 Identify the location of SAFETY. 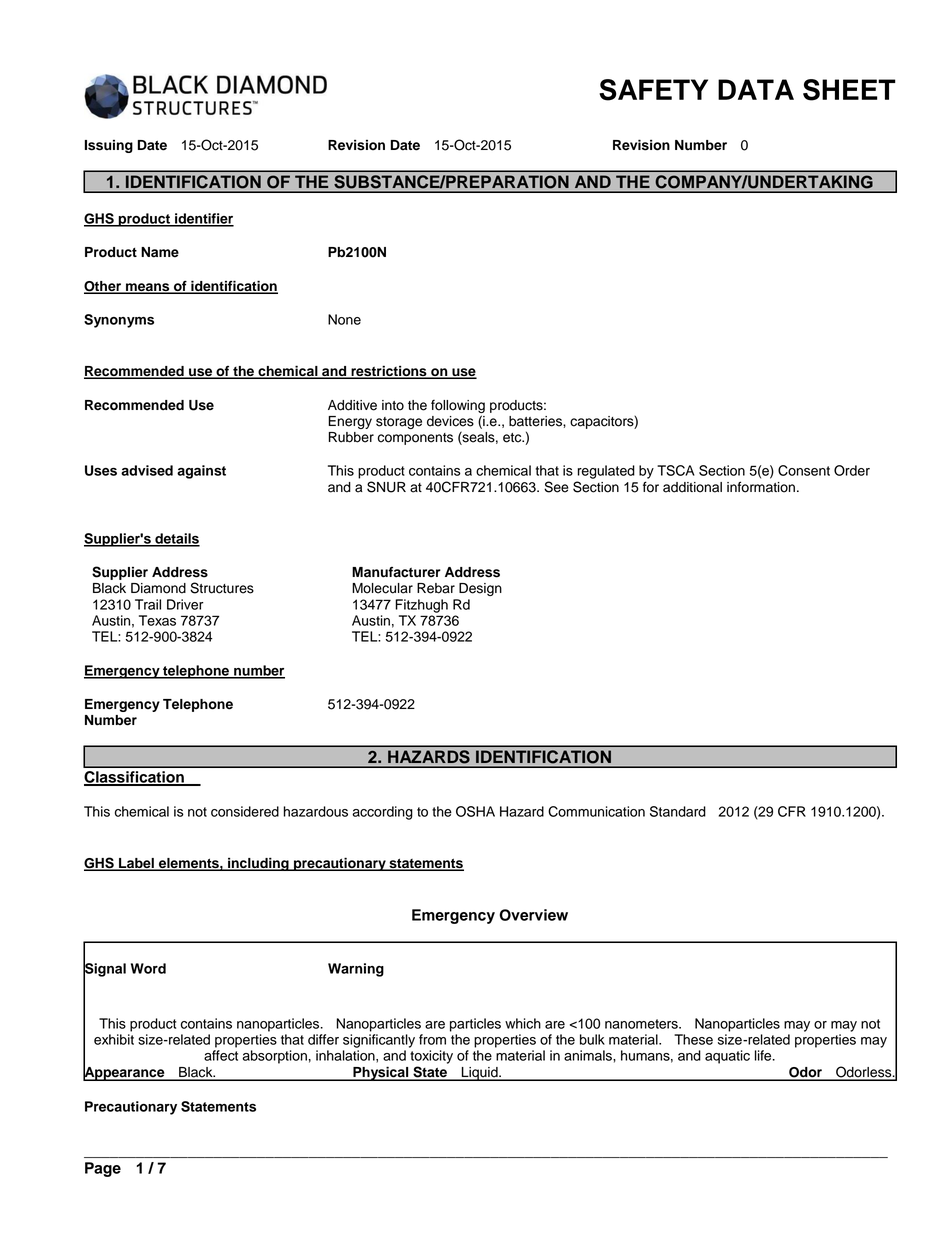
(653, 90).
